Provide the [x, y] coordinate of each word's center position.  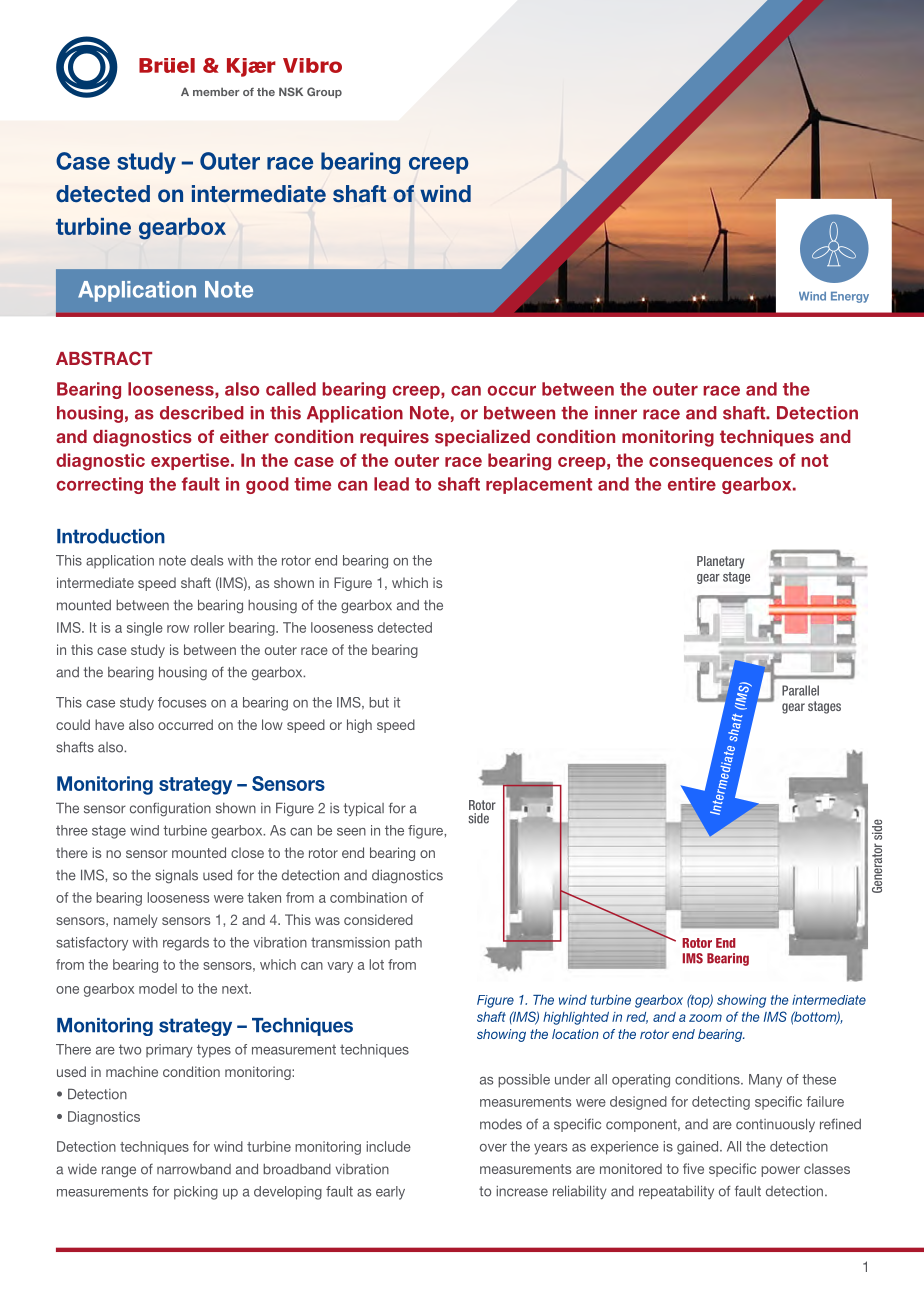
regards [186, 944]
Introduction [111, 536]
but [379, 702]
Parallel [800, 690]
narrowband [194, 1169]
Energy [850, 297]
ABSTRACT [104, 358]
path [408, 943]
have [109, 724]
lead [391, 484]
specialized [482, 438]
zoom [705, 1018]
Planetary [720, 562]
